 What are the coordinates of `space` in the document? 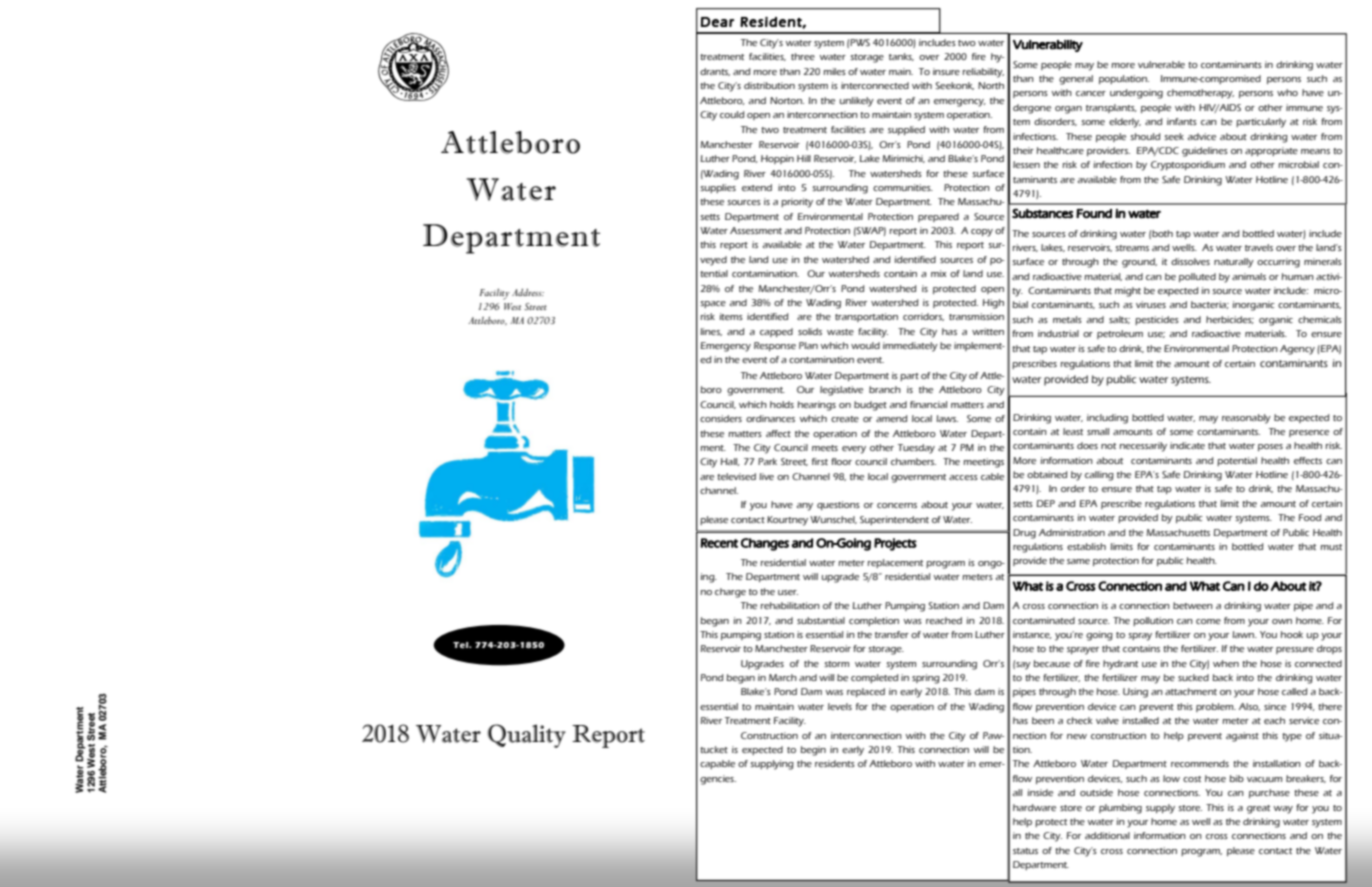 It's located at (713, 304).
